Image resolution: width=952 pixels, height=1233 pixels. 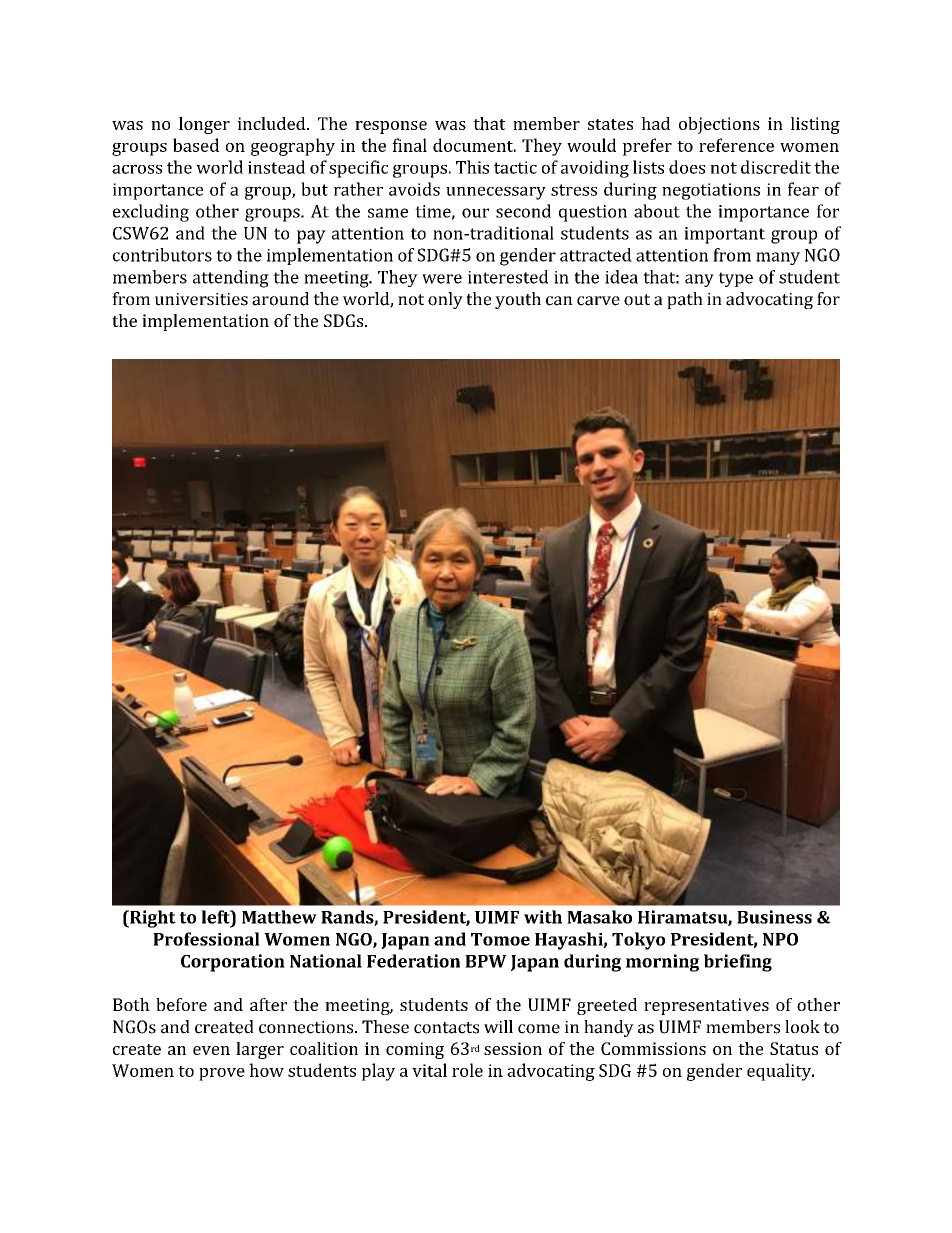 I want to click on reference, so click(x=736, y=145).
